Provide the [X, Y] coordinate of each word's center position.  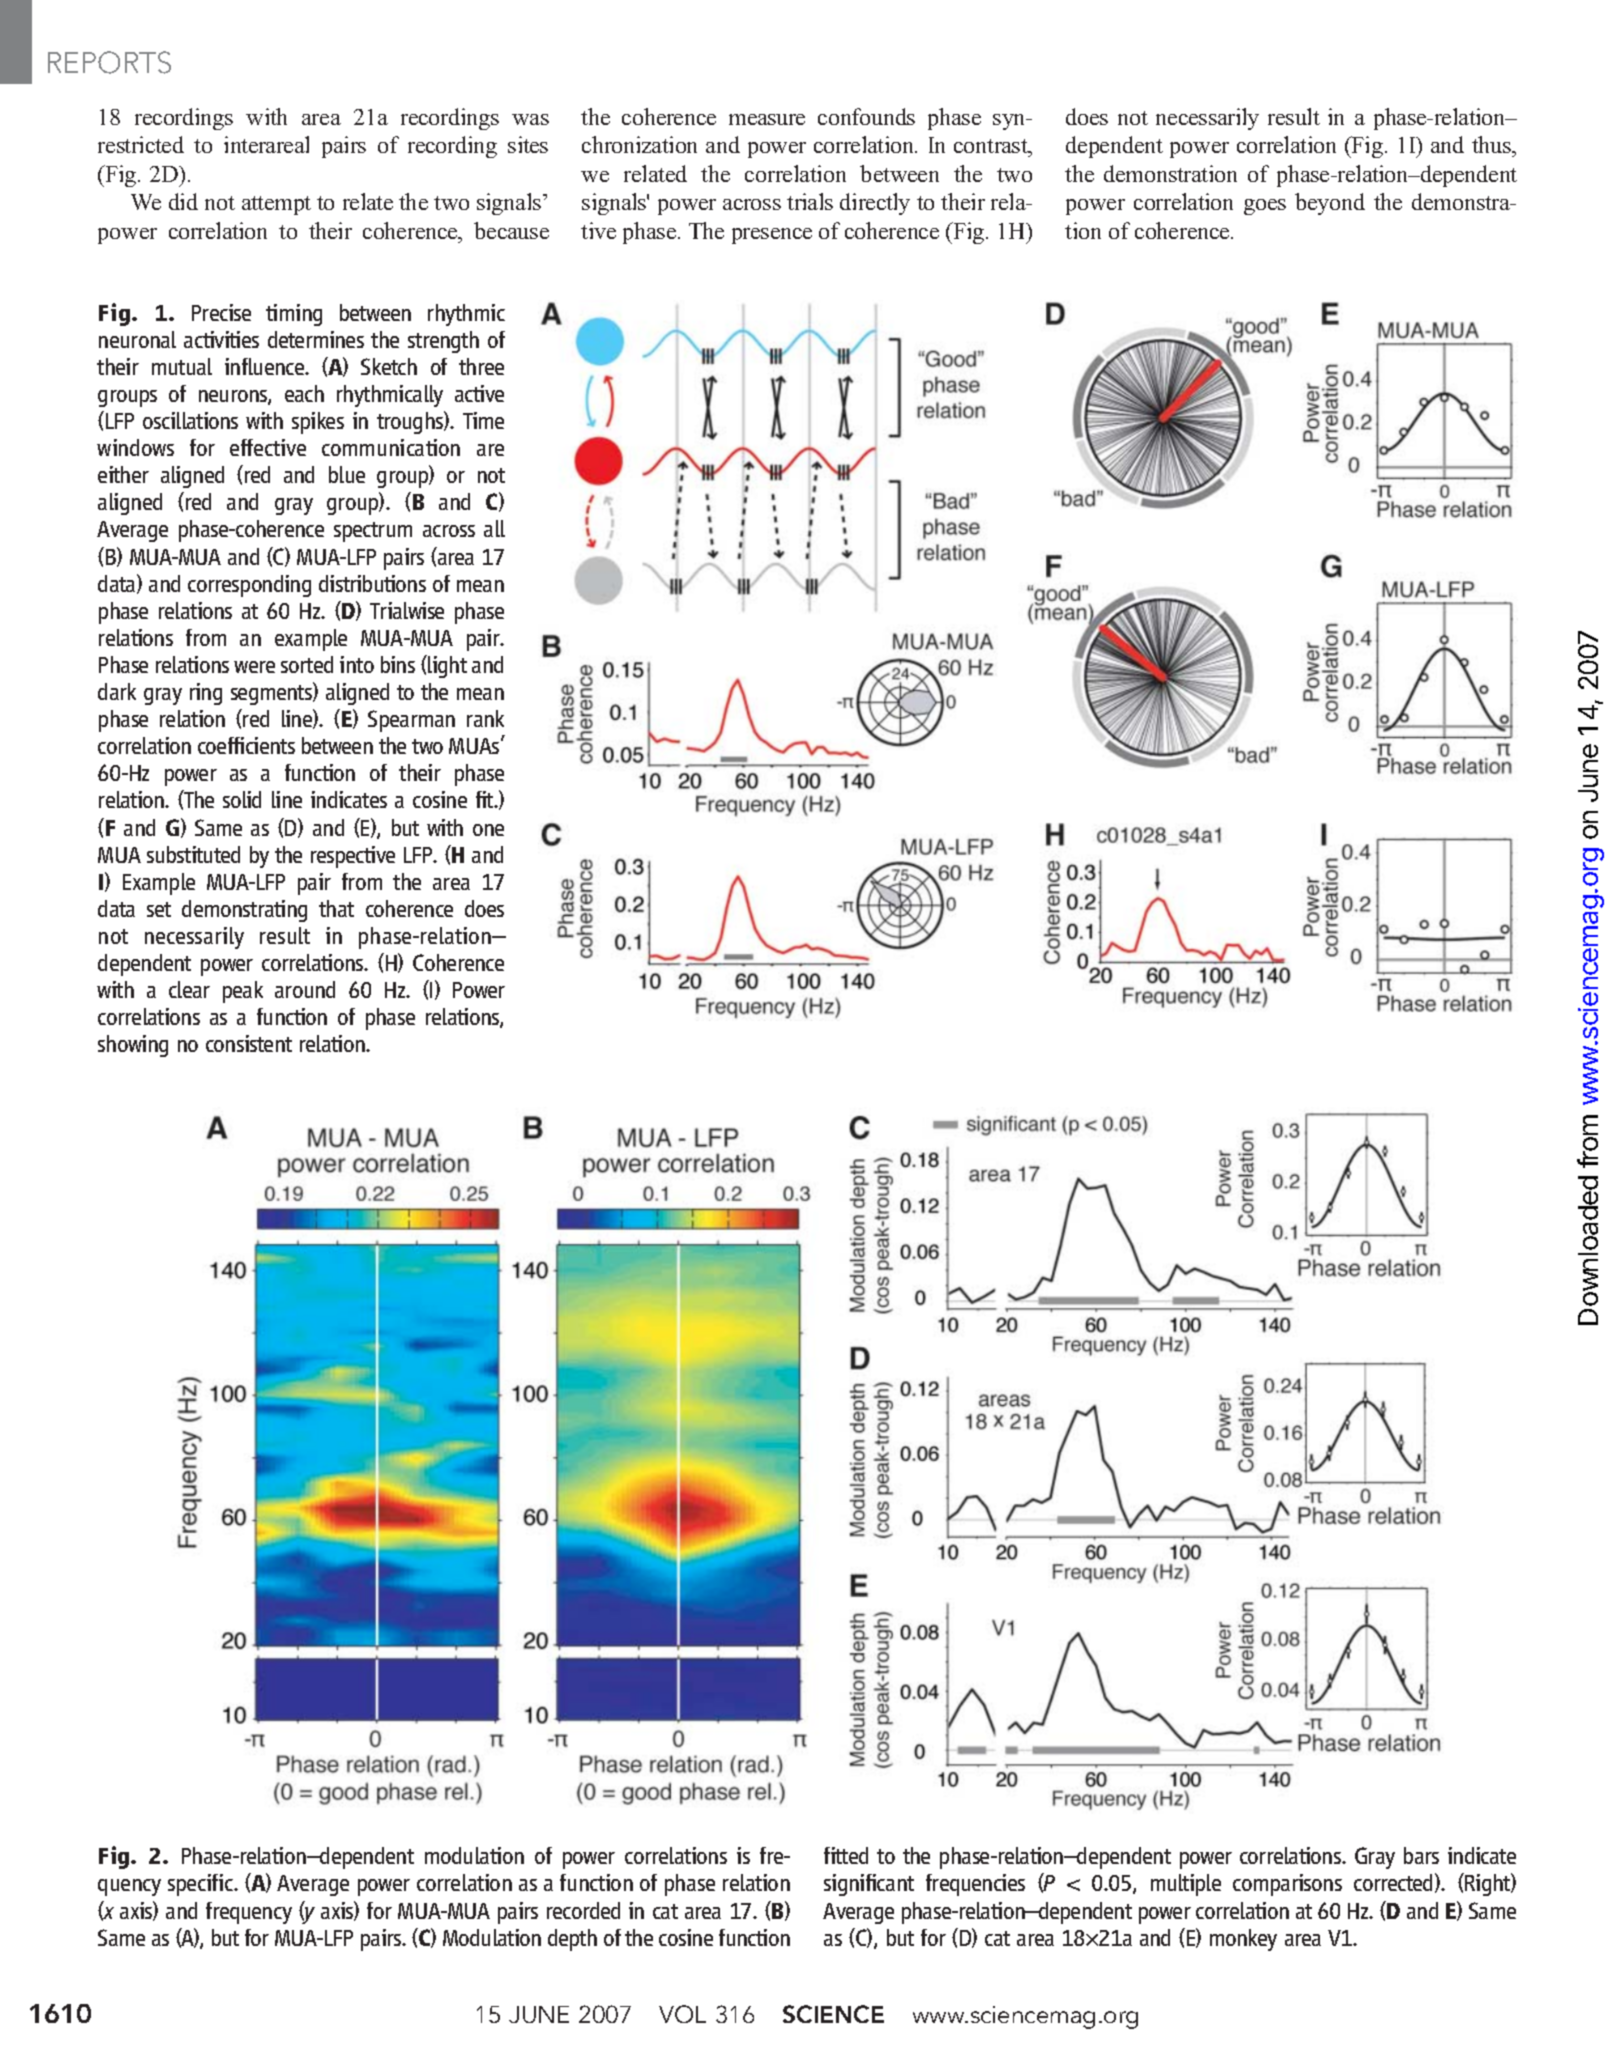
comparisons [1287, 1885]
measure [767, 119]
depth [572, 1940]
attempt [276, 205]
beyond [1330, 204]
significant [869, 1885]
